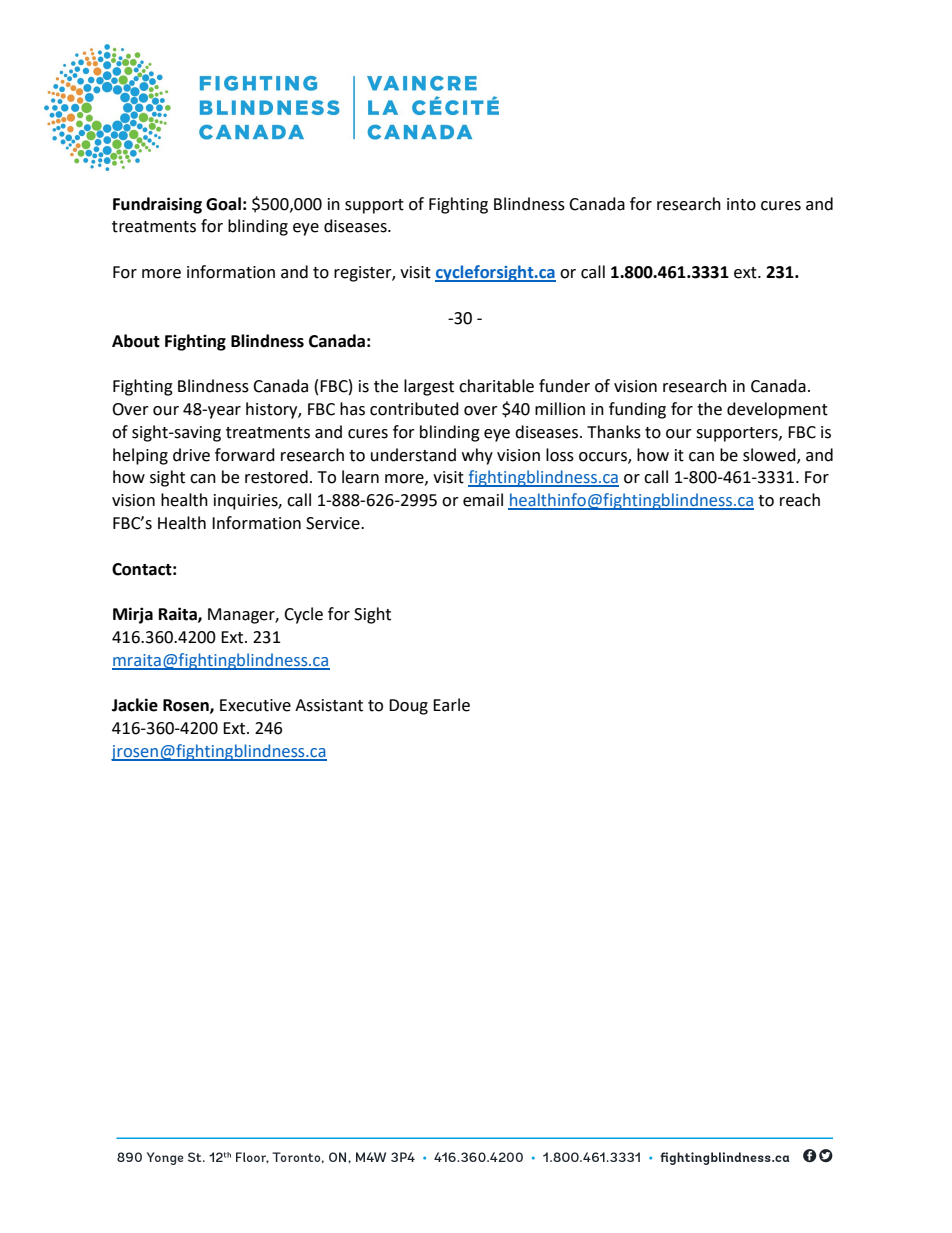 The height and width of the page is (1233, 952). I want to click on Goal, so click(223, 204).
